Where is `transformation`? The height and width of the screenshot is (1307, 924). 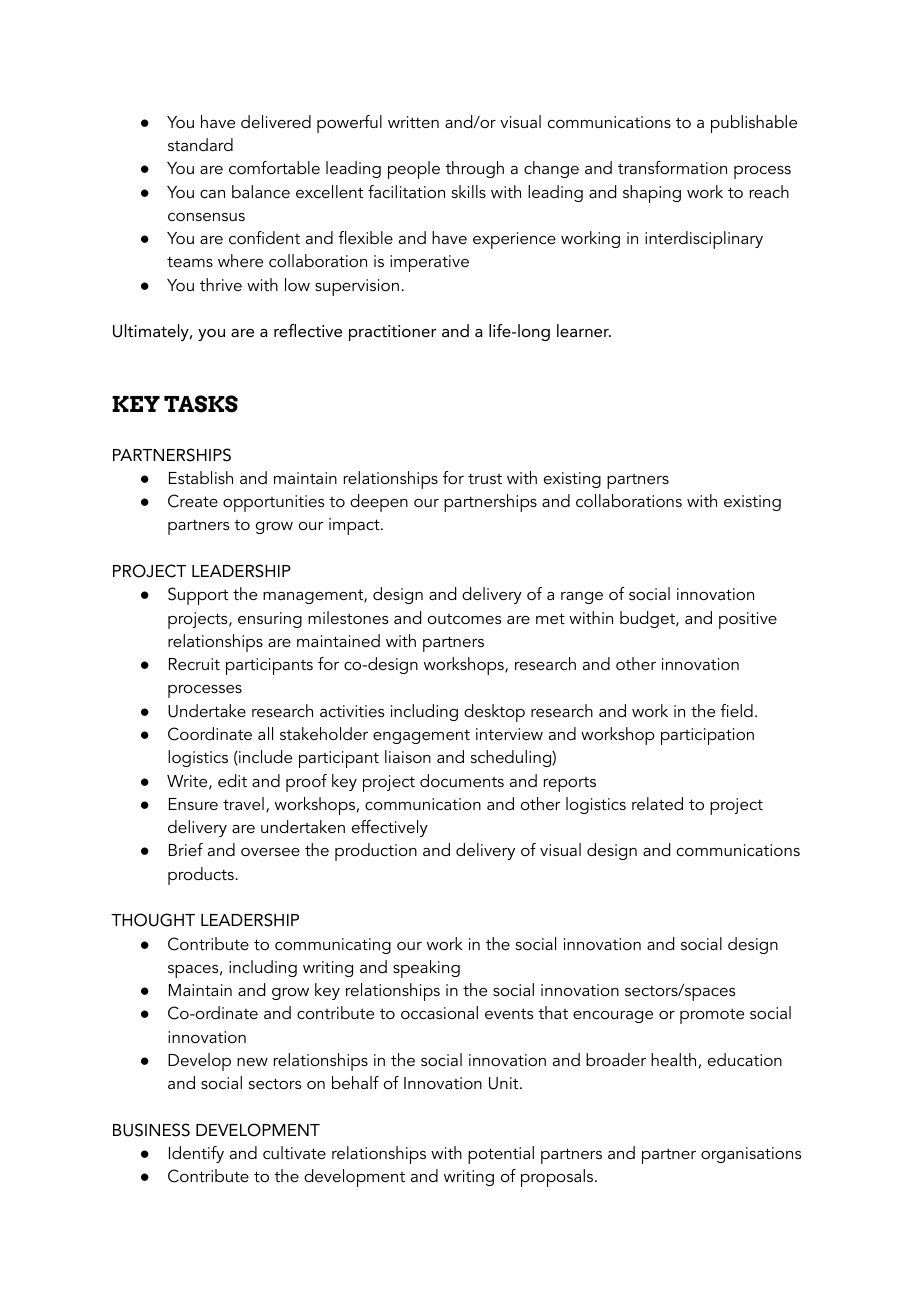
transformation is located at coordinates (672, 167).
